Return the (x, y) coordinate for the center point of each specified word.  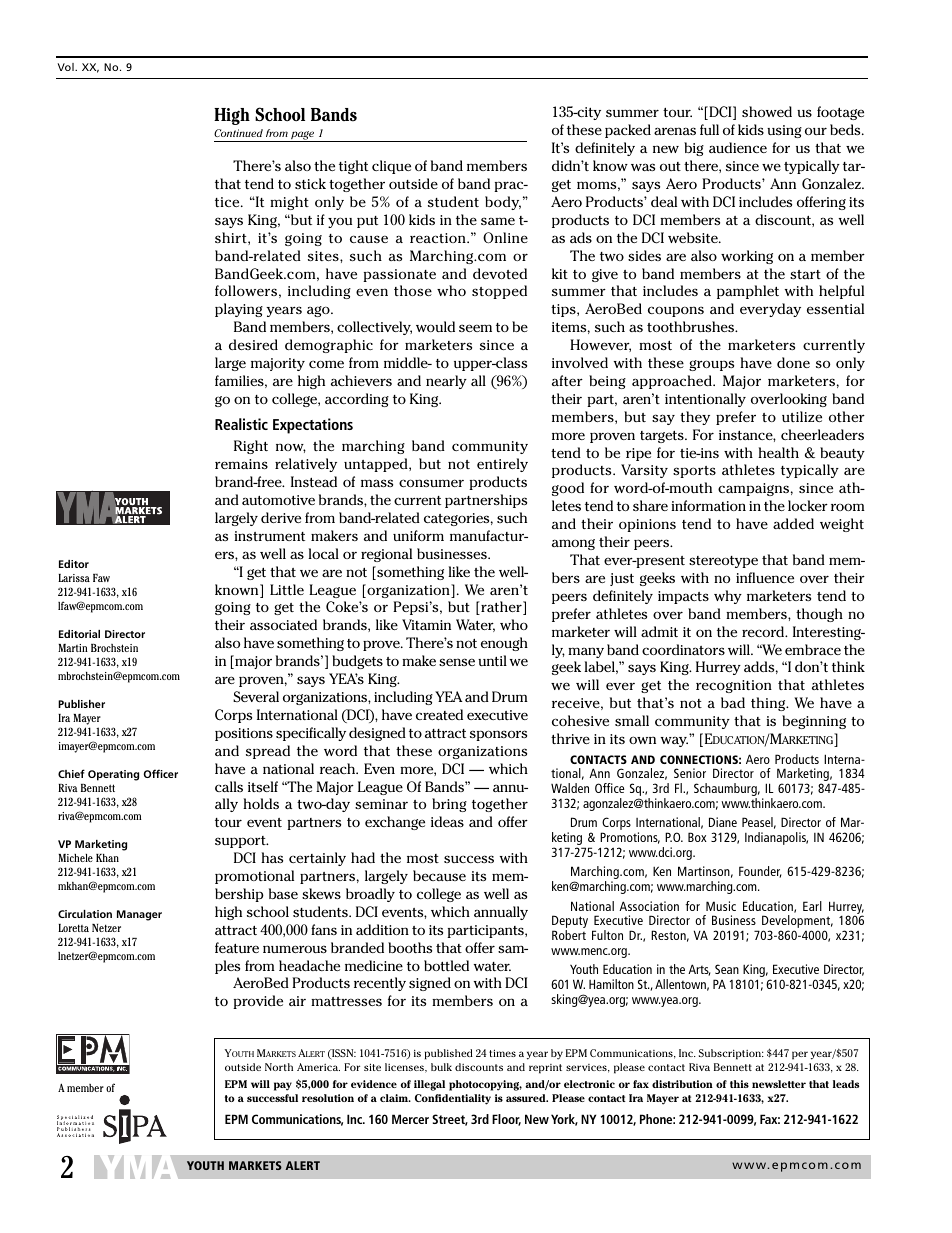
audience (738, 147)
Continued (238, 133)
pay (283, 1086)
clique (391, 167)
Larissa (74, 578)
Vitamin (426, 624)
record (764, 631)
